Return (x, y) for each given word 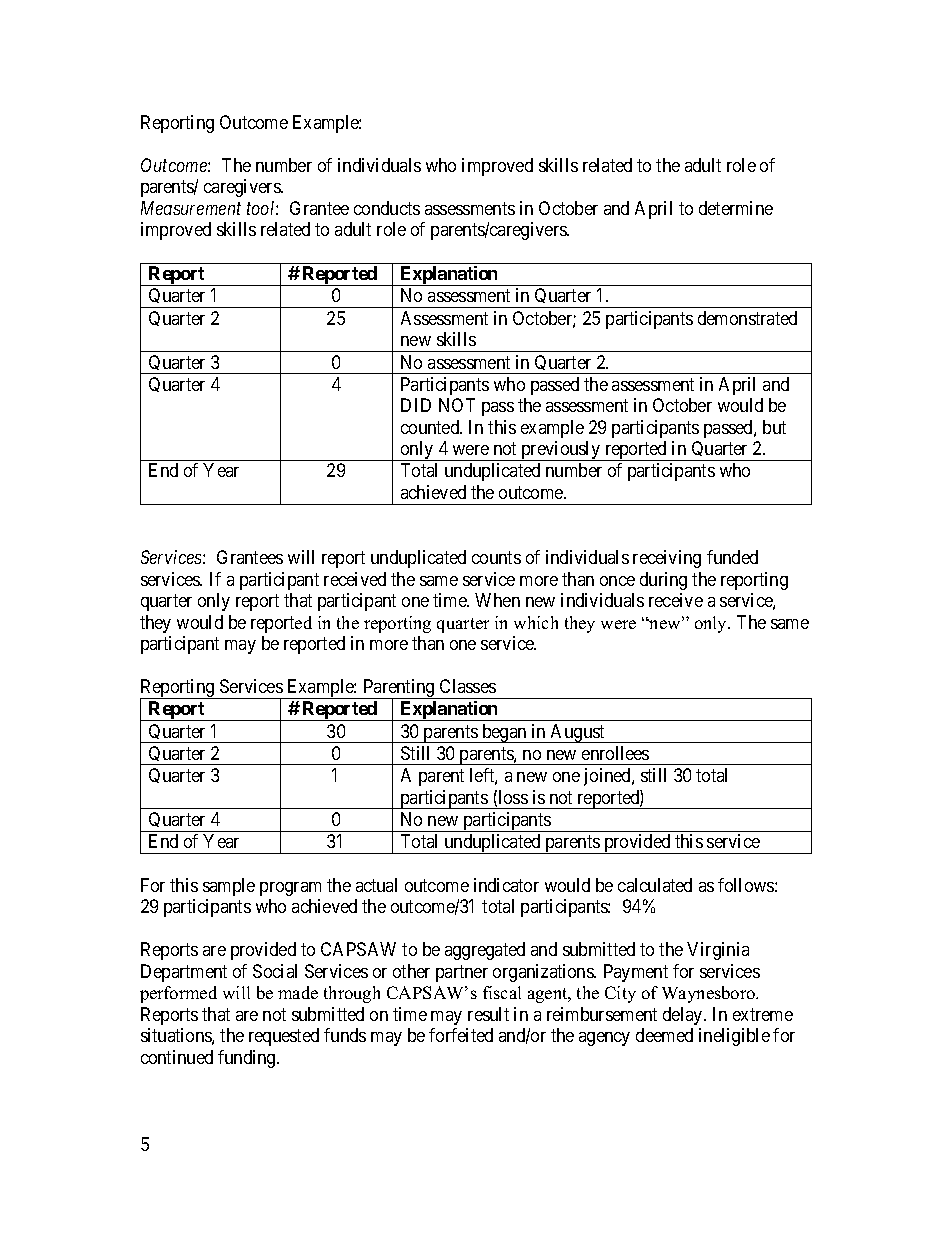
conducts (387, 208)
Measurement (191, 208)
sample (229, 887)
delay (684, 1016)
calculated (655, 885)
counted (431, 427)
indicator (506, 885)
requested (284, 1037)
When (497, 600)
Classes (468, 686)
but (774, 427)
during (663, 581)
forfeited (461, 1035)
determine (736, 208)
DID (416, 405)
